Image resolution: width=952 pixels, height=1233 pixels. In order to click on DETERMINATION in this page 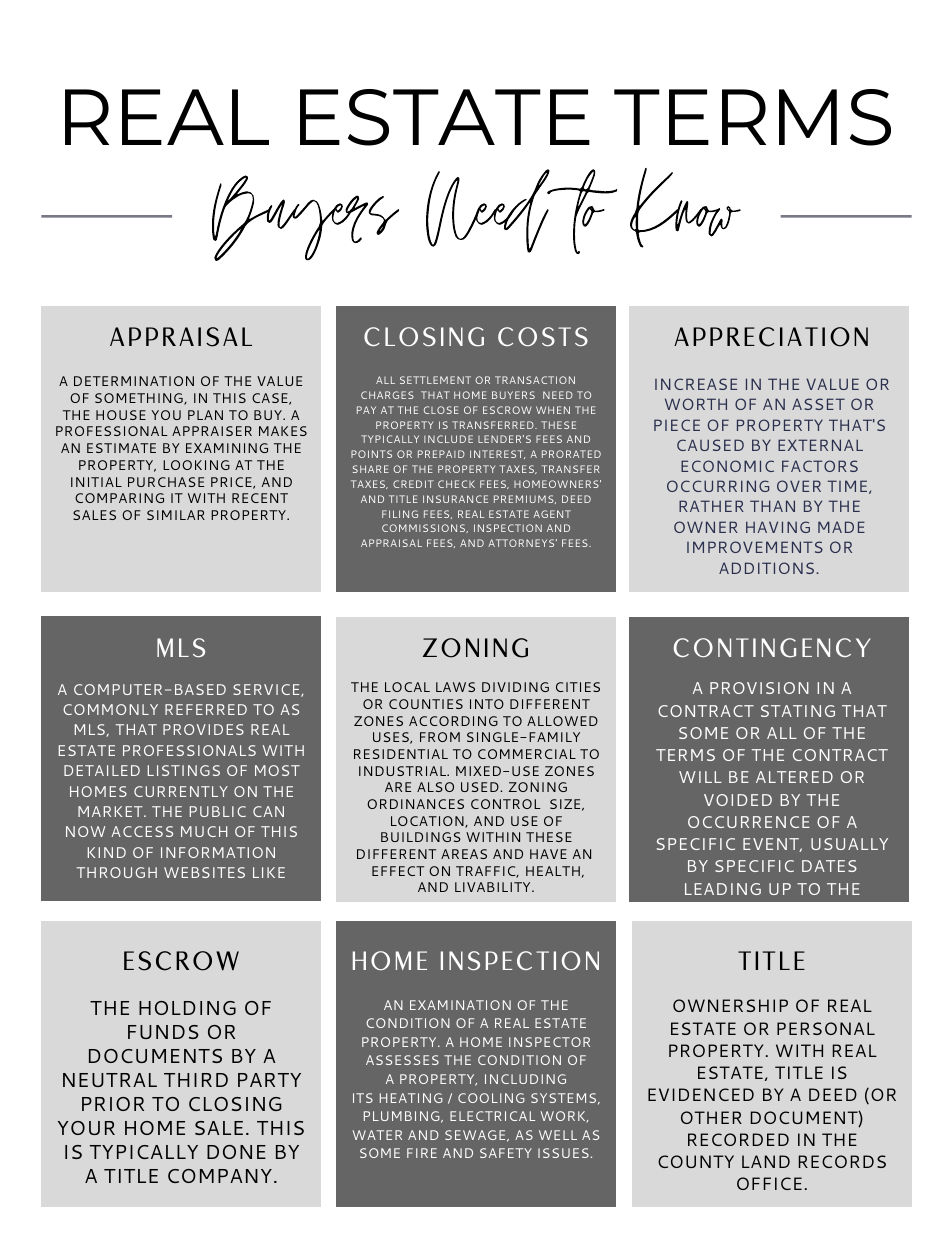, I will do `click(134, 381)`.
